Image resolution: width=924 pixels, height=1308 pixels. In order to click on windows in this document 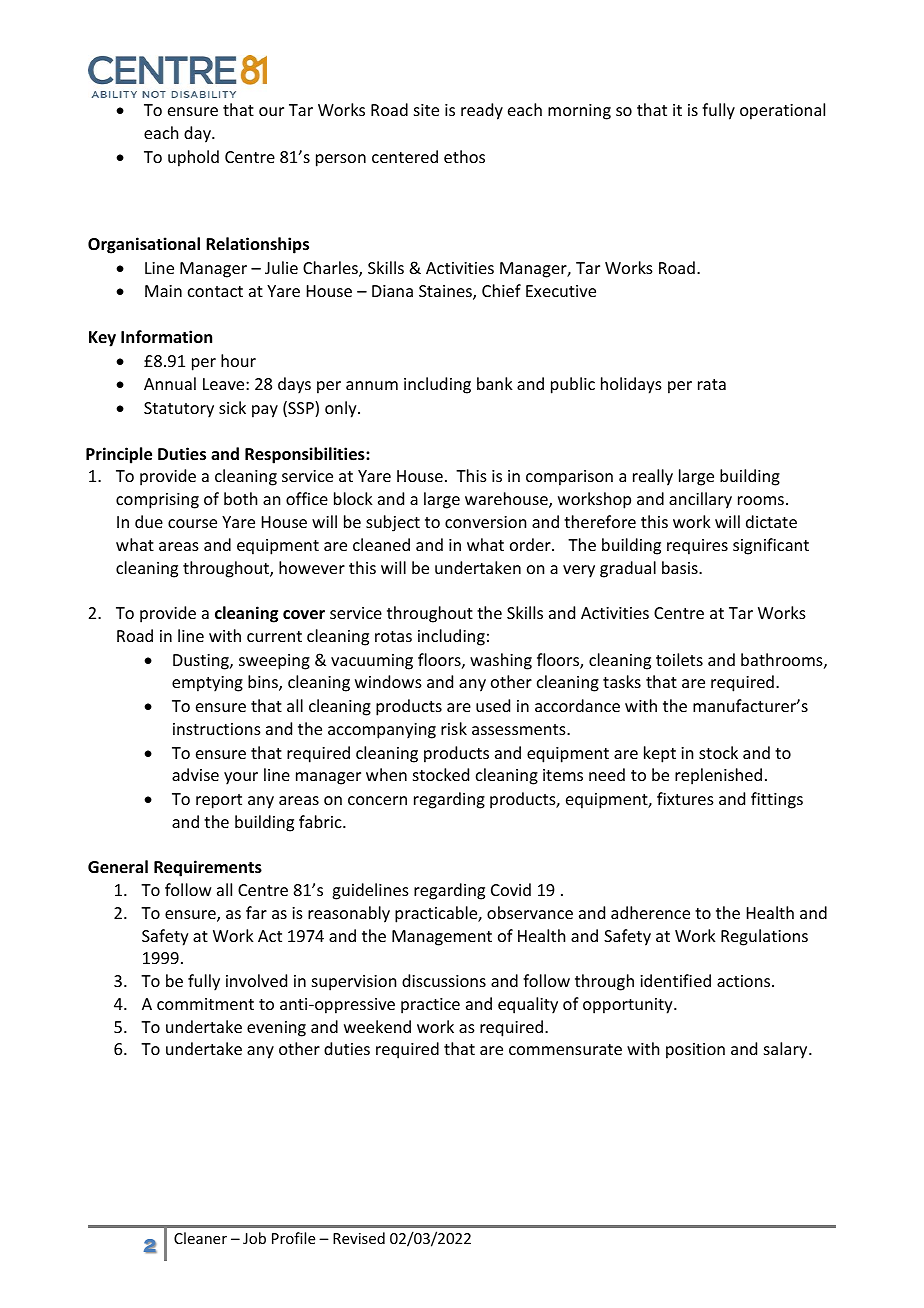, I will do `click(388, 681)`.
